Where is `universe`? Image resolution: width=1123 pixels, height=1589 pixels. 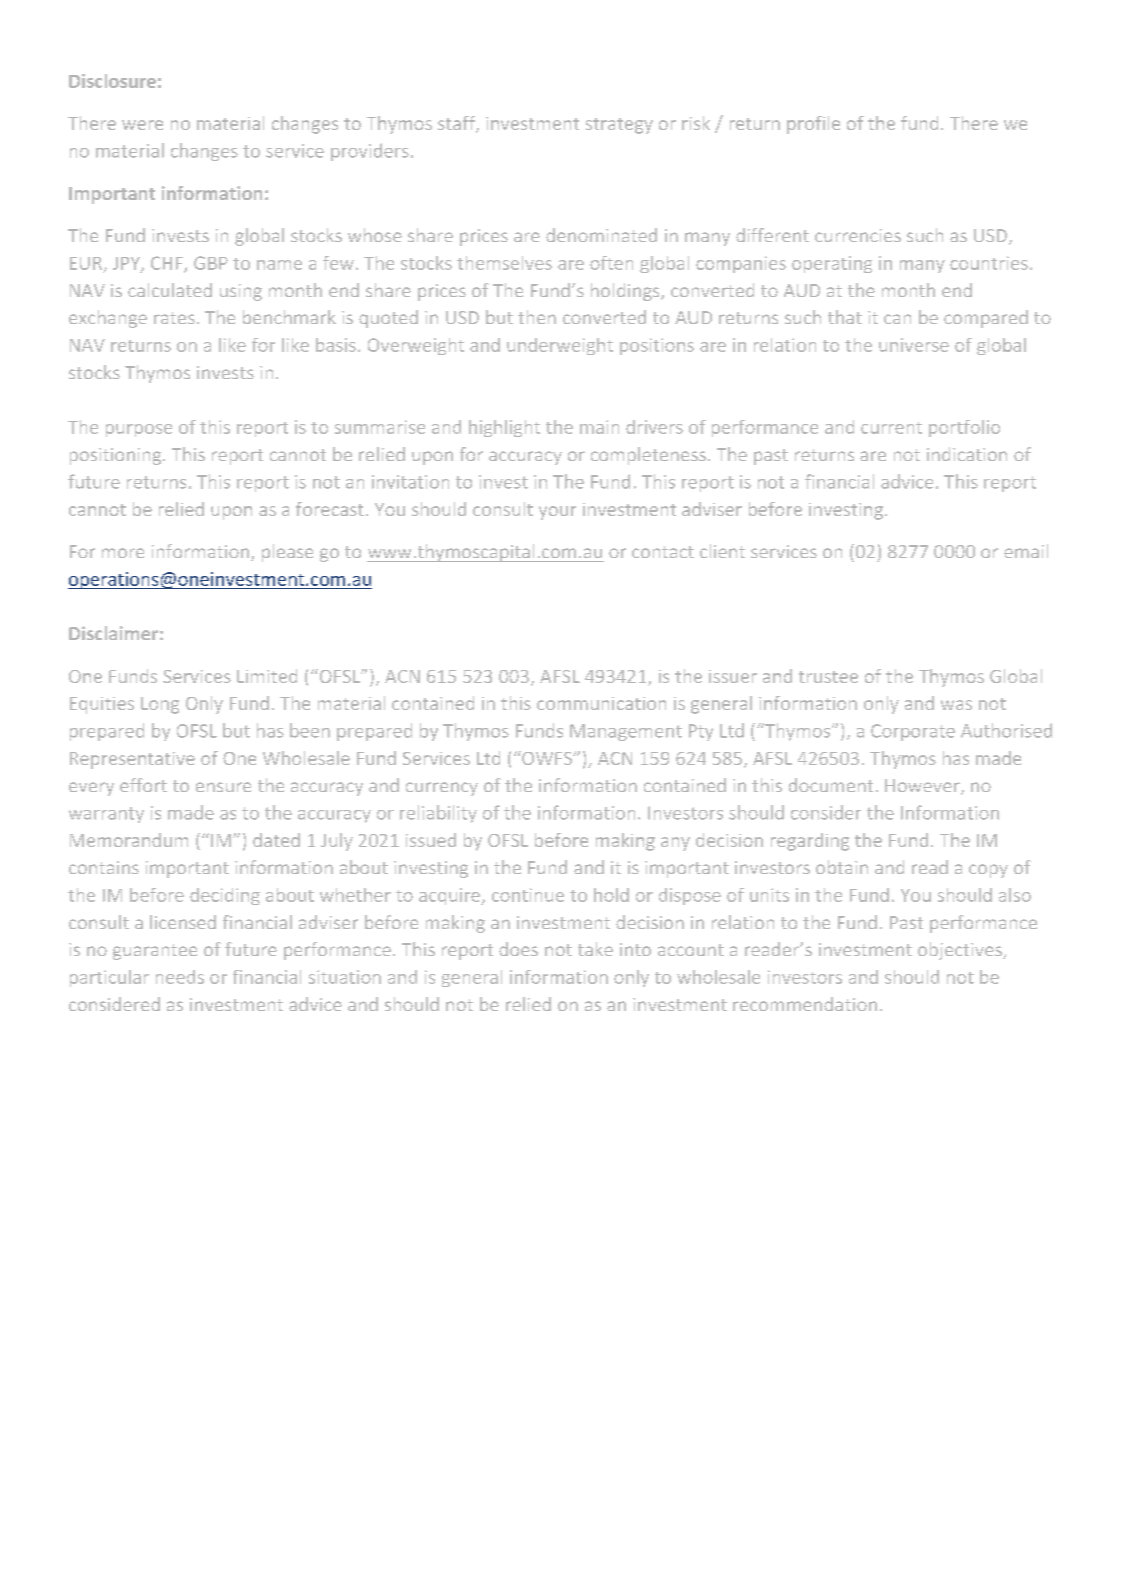
universe is located at coordinates (914, 345).
